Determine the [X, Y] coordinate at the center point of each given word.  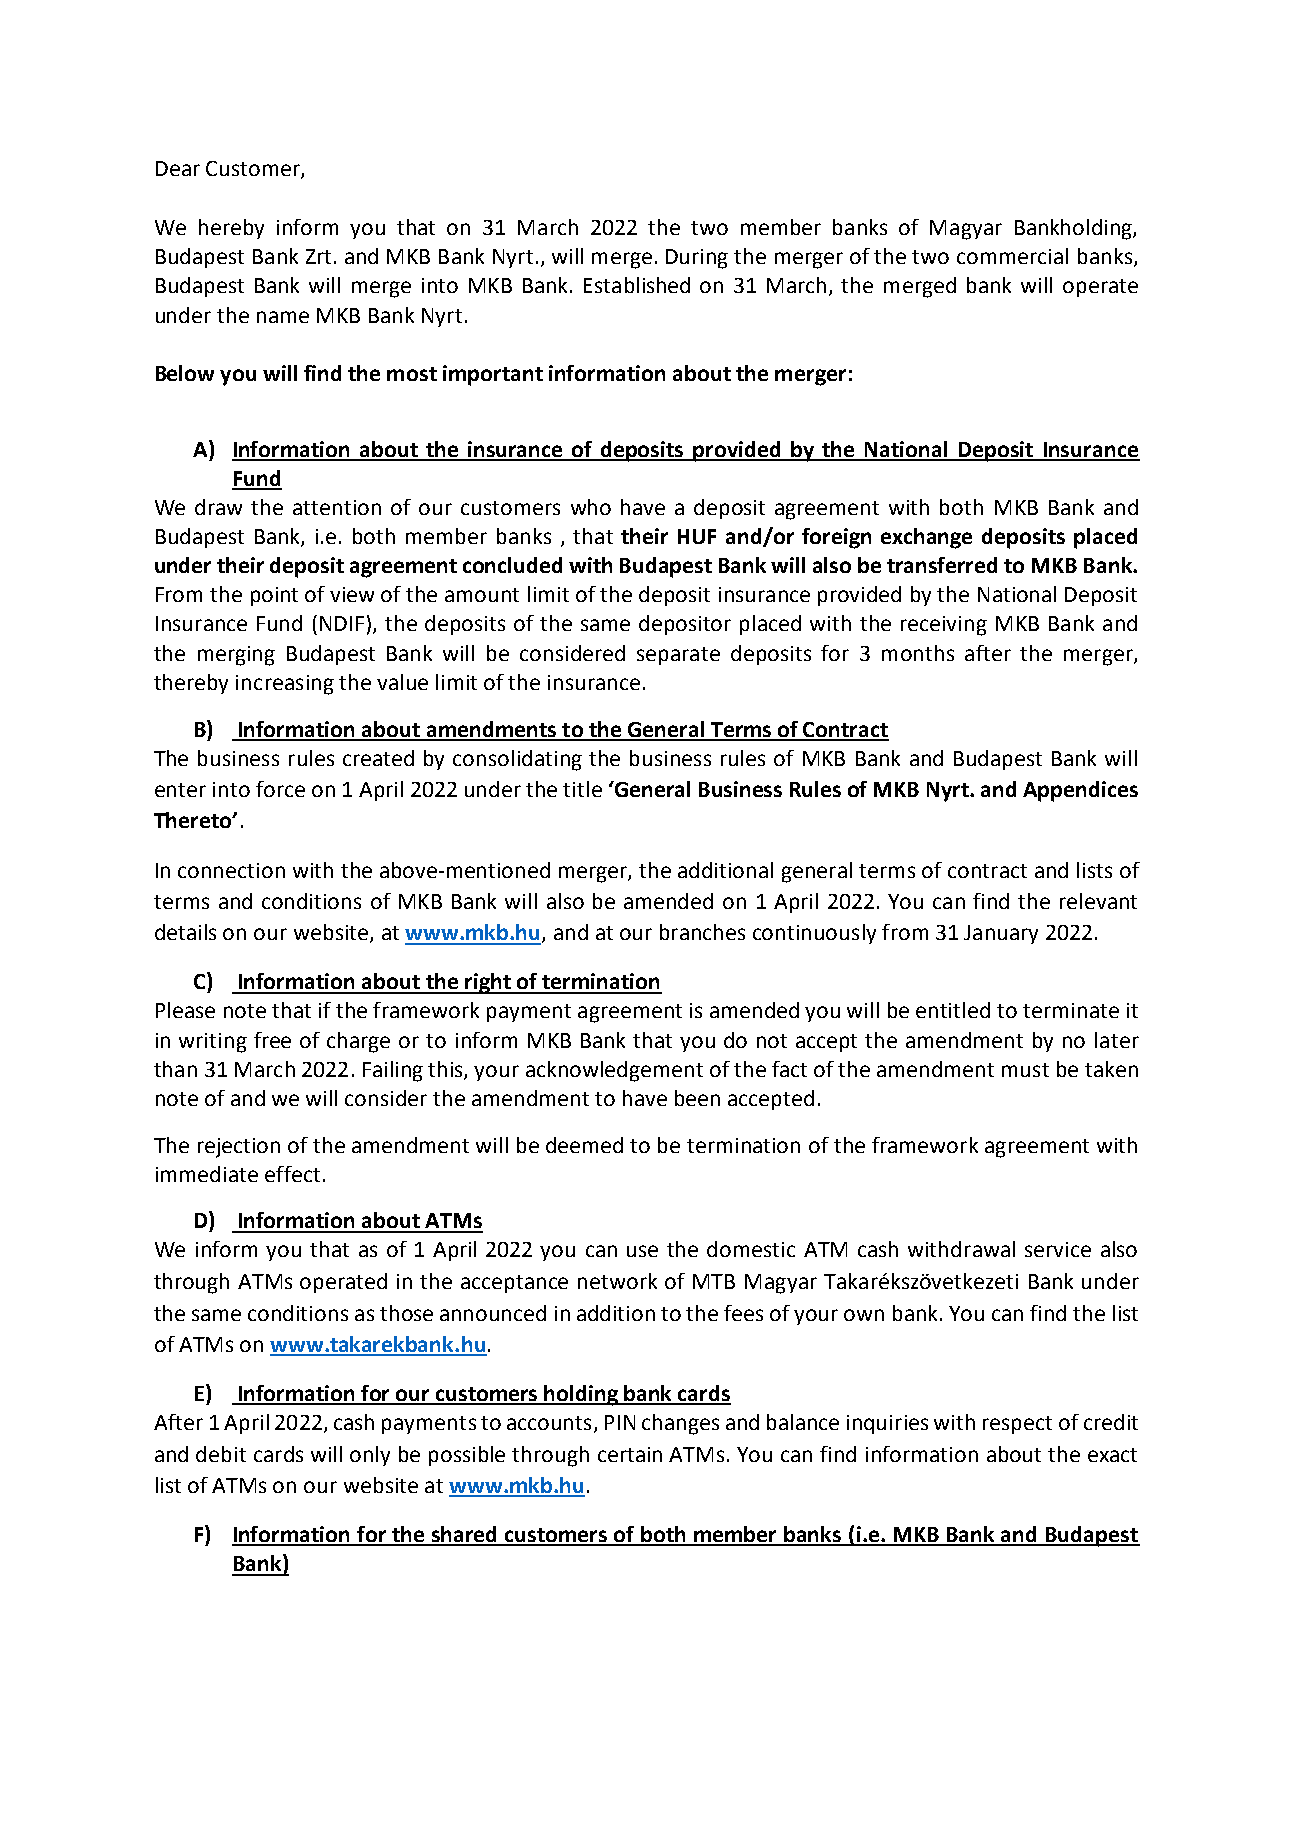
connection [231, 870]
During [697, 259]
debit [221, 1454]
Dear [178, 168]
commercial [1012, 256]
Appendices [1080, 791]
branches [702, 932]
